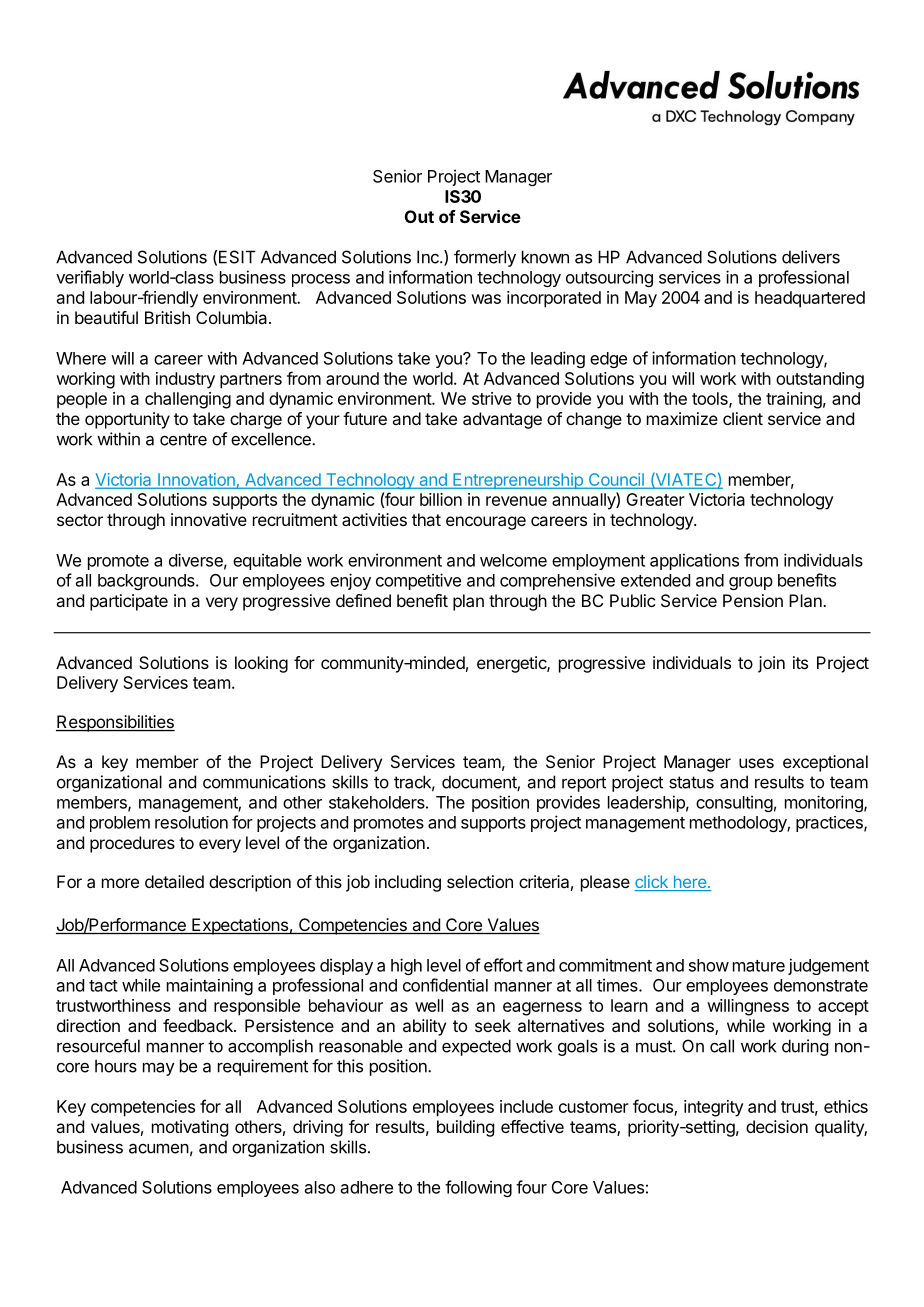 This screenshot has height=1307, width=924. I want to click on decision, so click(777, 1126).
